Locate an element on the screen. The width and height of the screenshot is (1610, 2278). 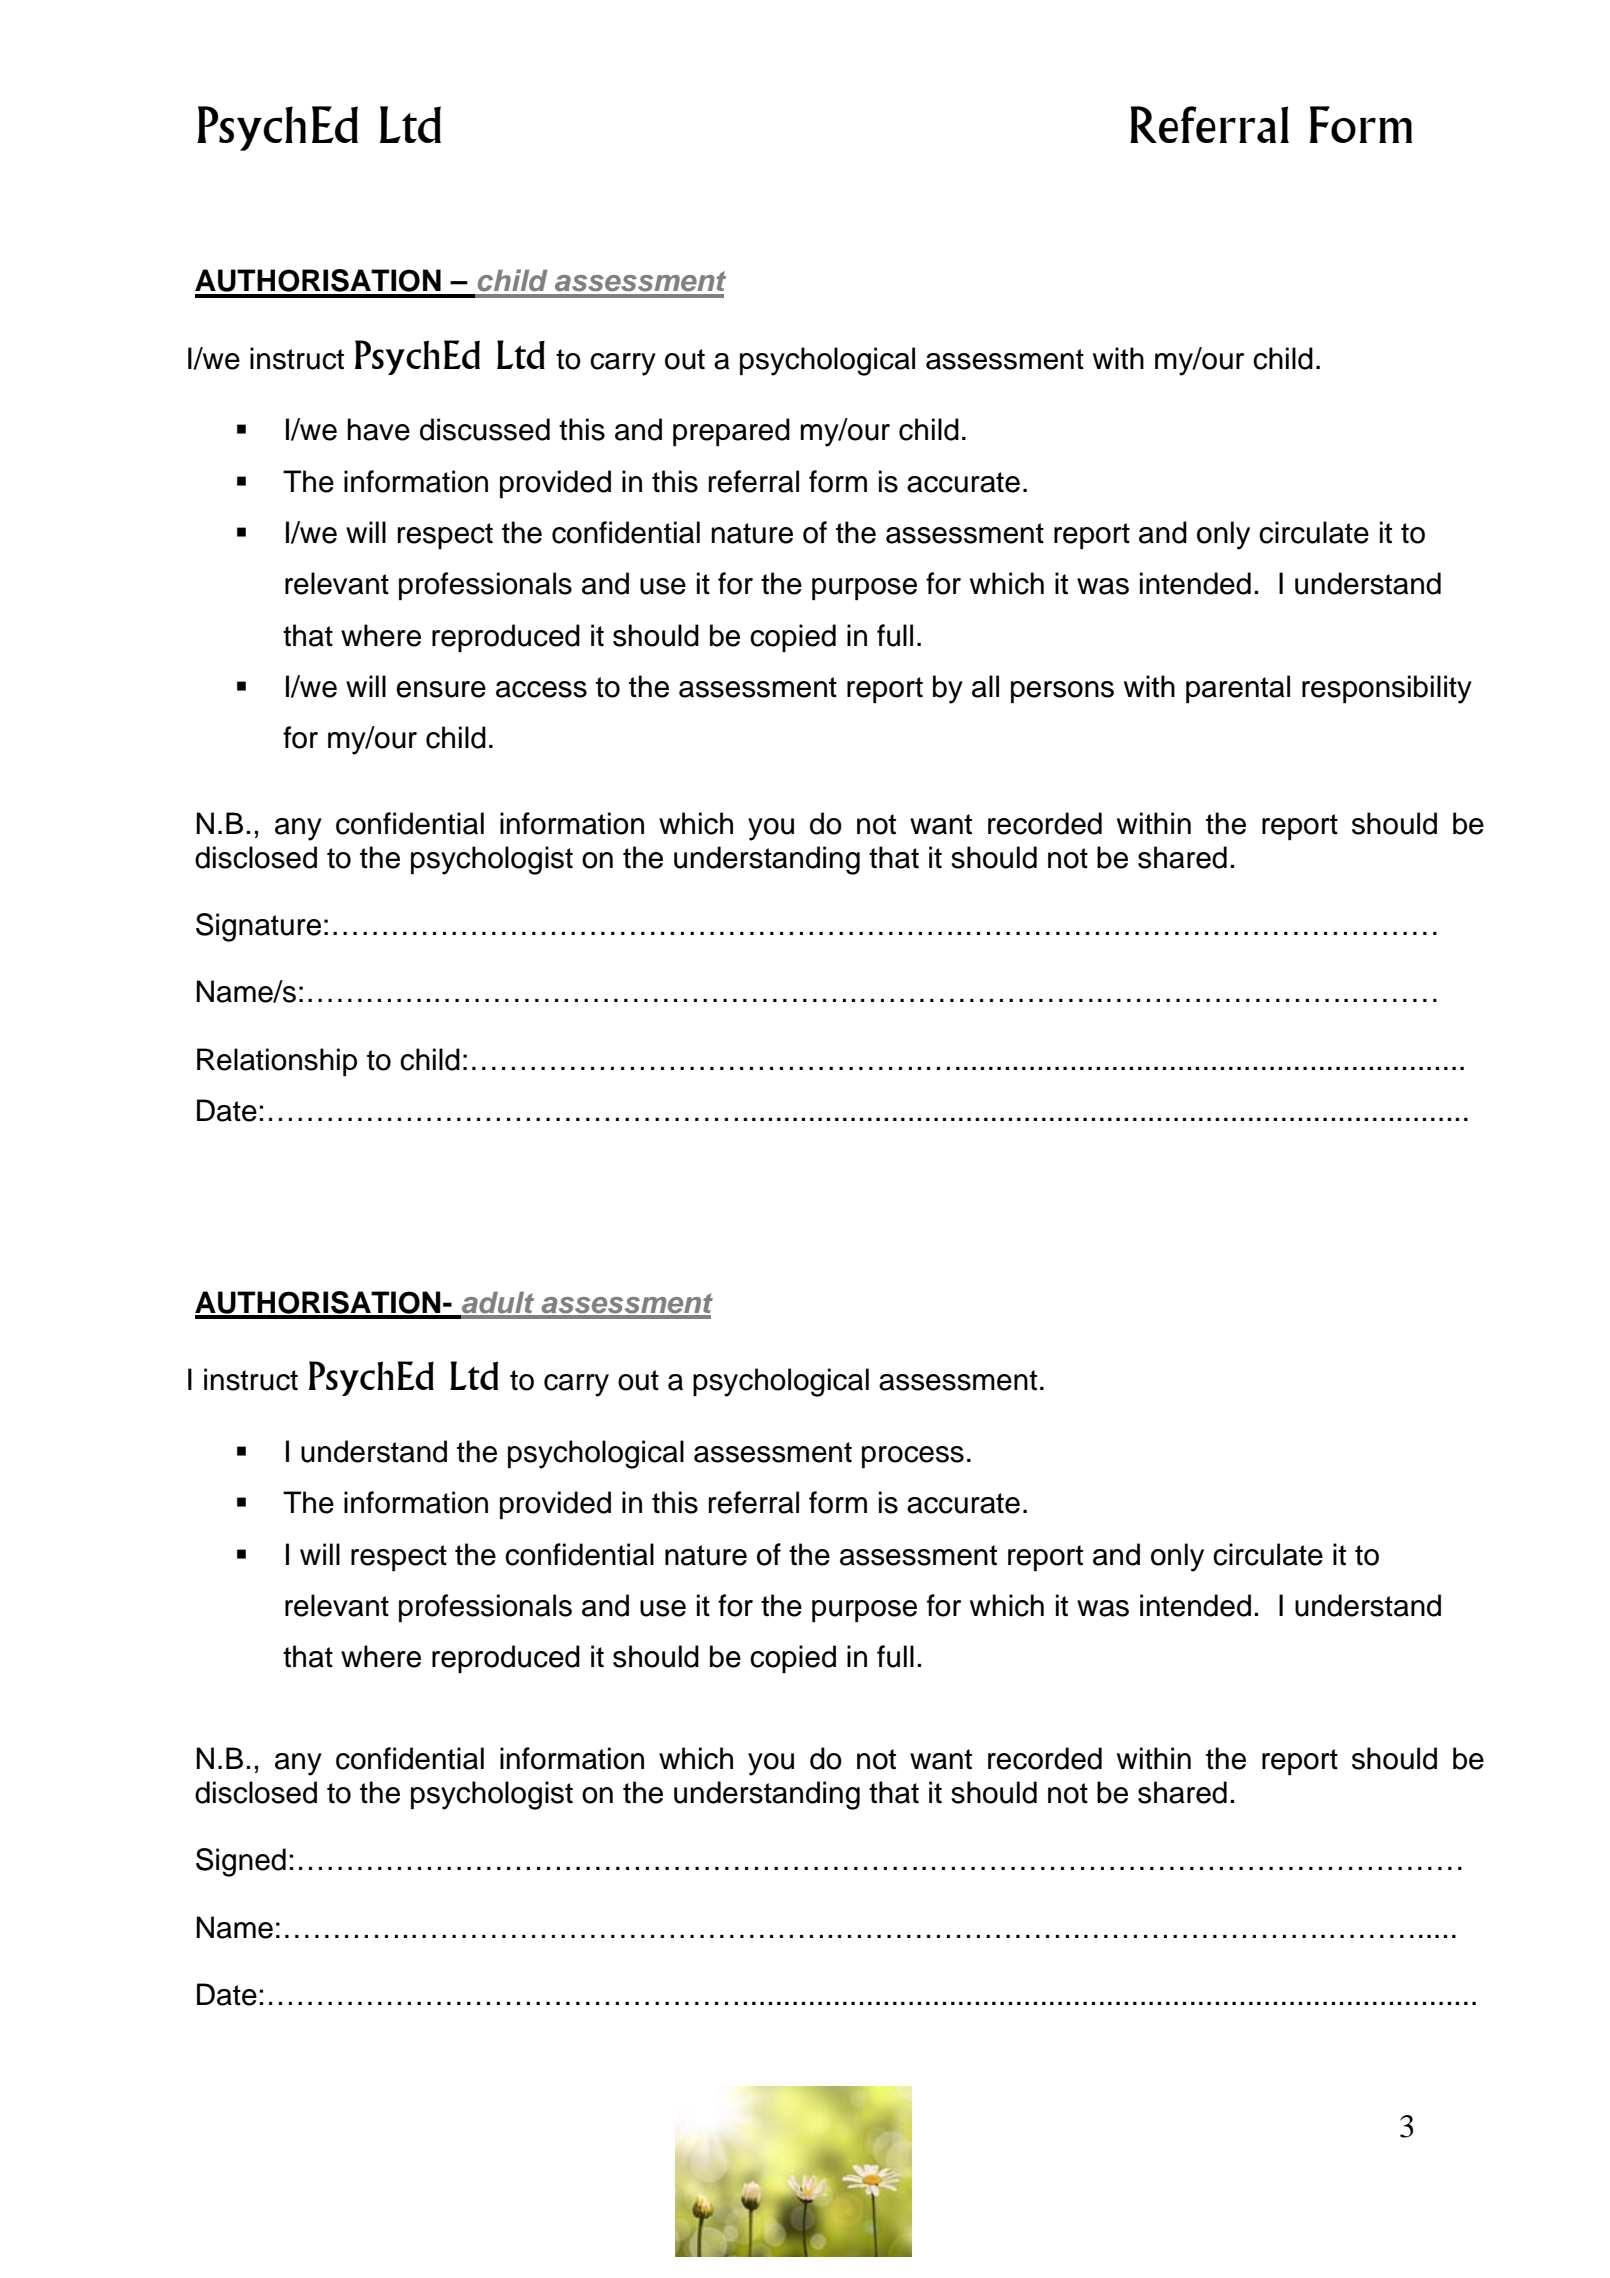
Signed is located at coordinates (241, 1862).
